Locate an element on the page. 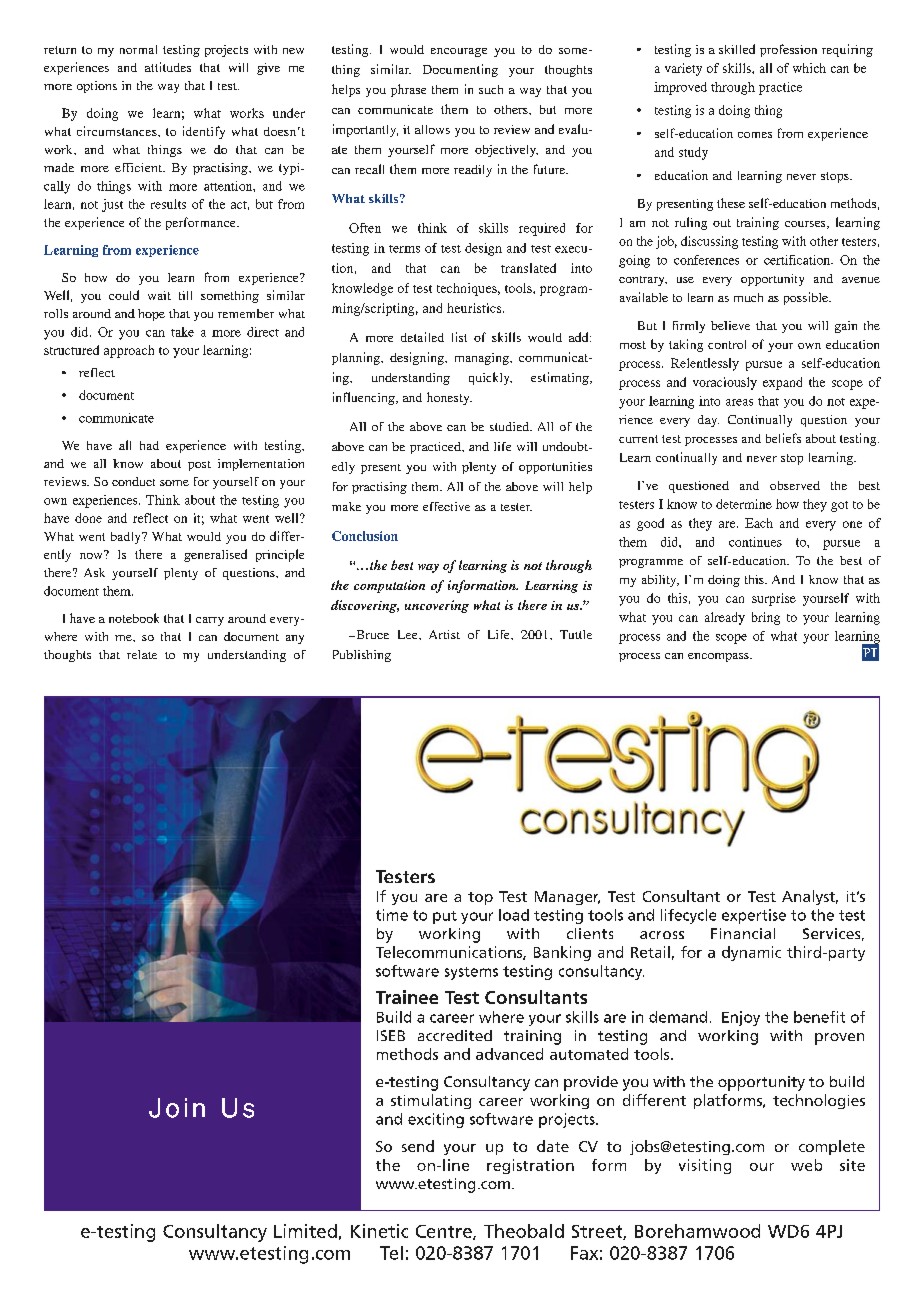 The image size is (924, 1308). Centre is located at coordinates (445, 1232).
